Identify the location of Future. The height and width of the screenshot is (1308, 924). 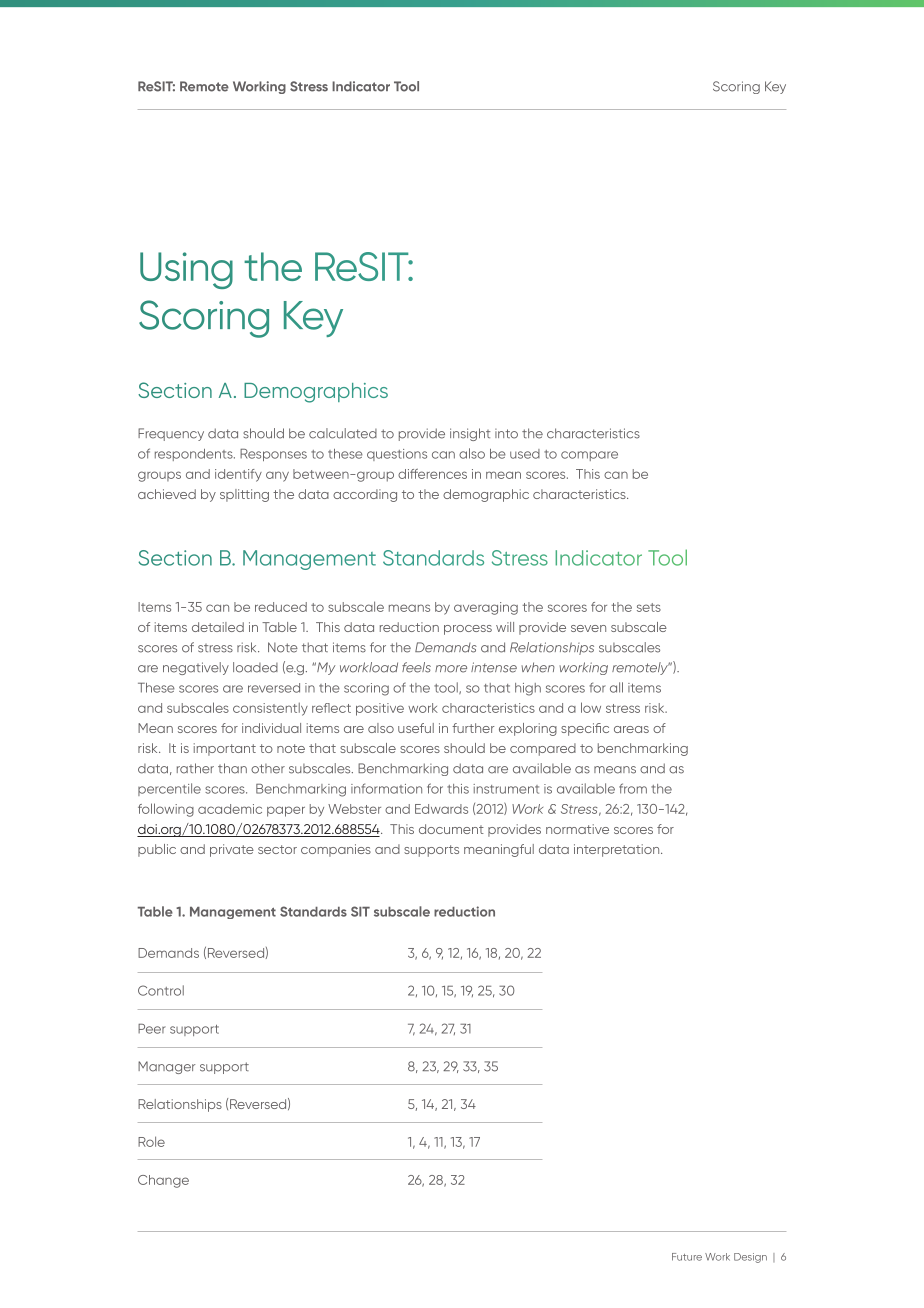
(687, 1257).
